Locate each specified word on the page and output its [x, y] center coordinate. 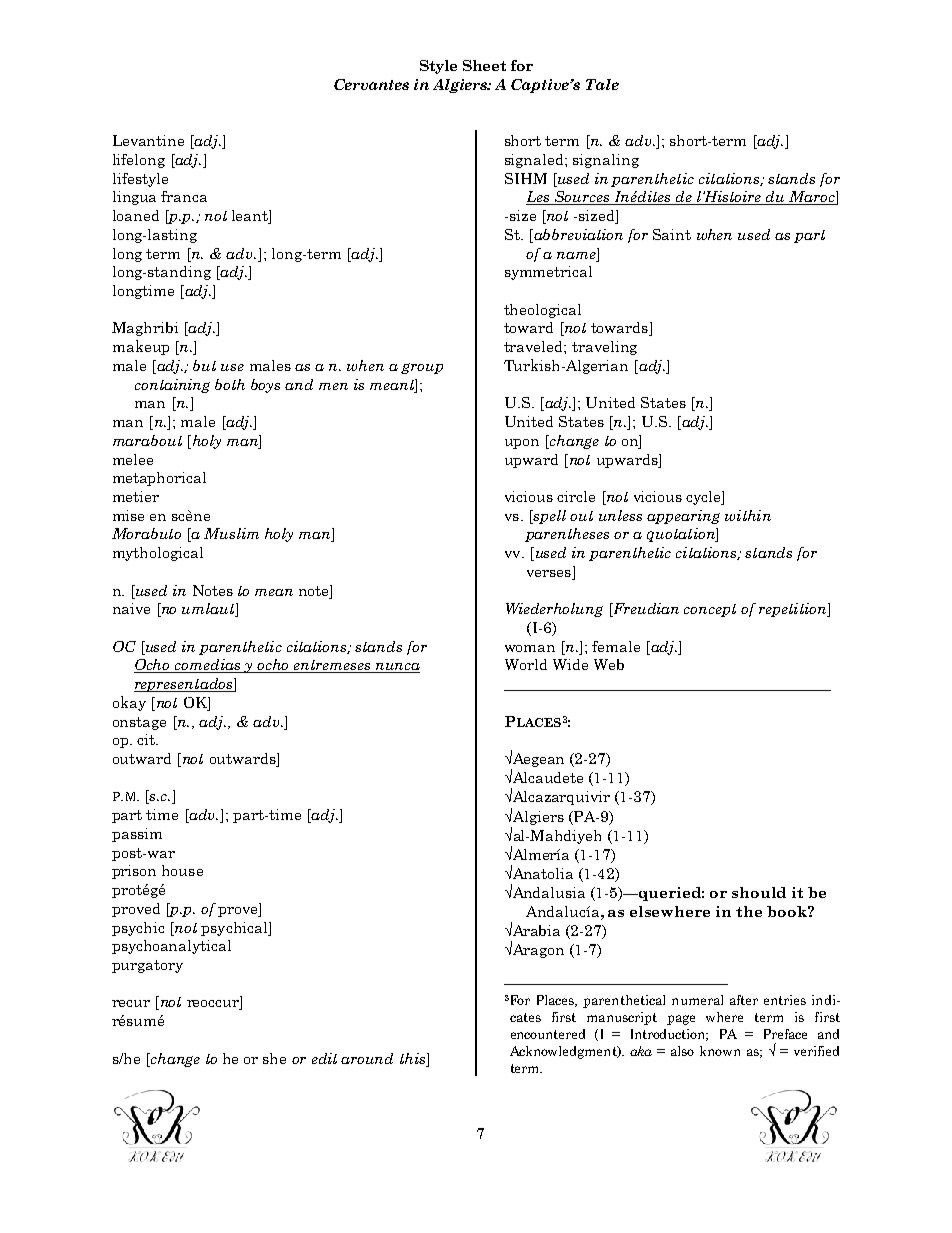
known [720, 1051]
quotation [682, 535]
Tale [602, 84]
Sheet [484, 65]
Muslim [231, 533]
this [414, 1058]
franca [184, 196]
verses [549, 573]
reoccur [214, 1005]
